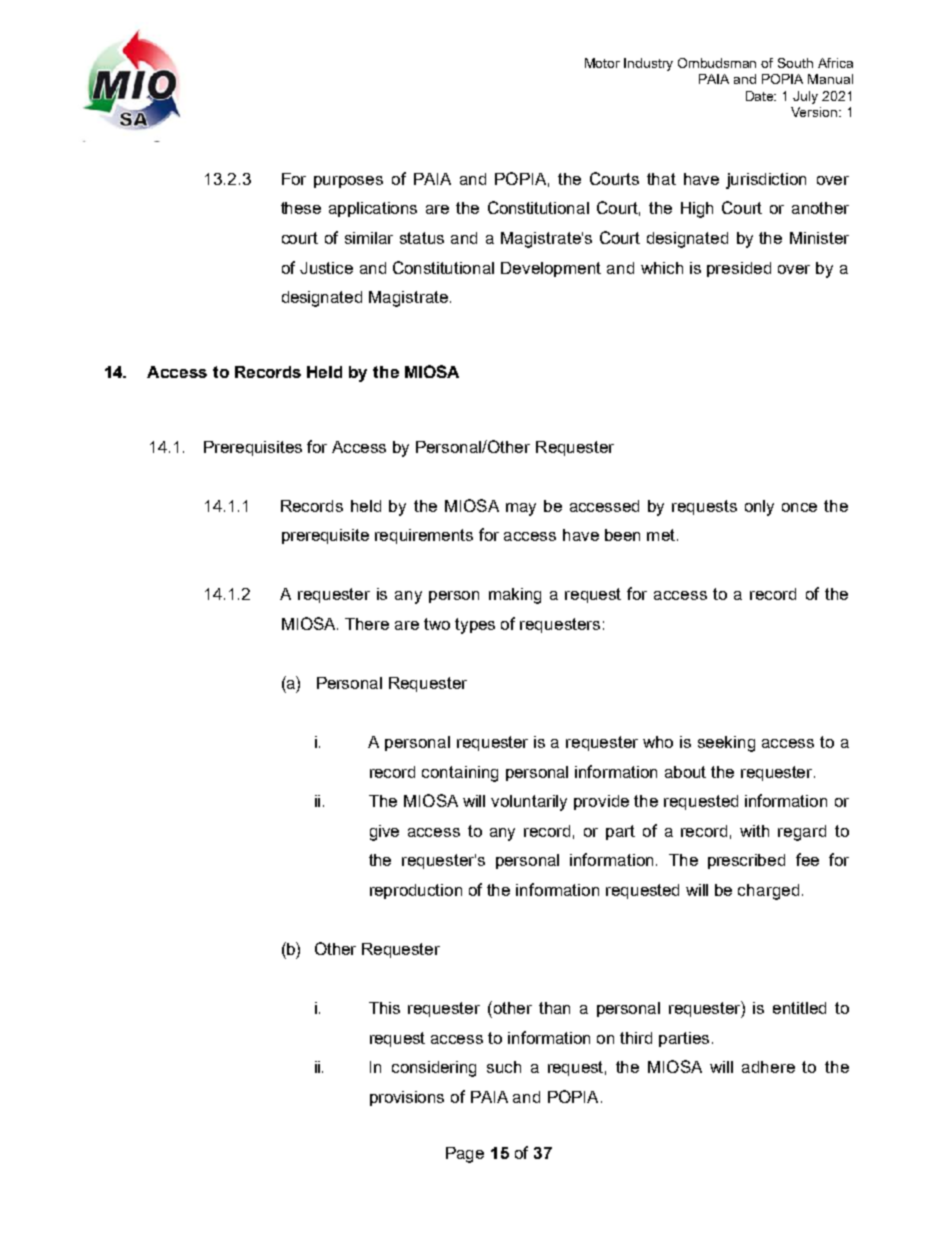 This document has width=952, height=1233. What do you see at coordinates (384, 833) in the document?
I see `give` at bounding box center [384, 833].
